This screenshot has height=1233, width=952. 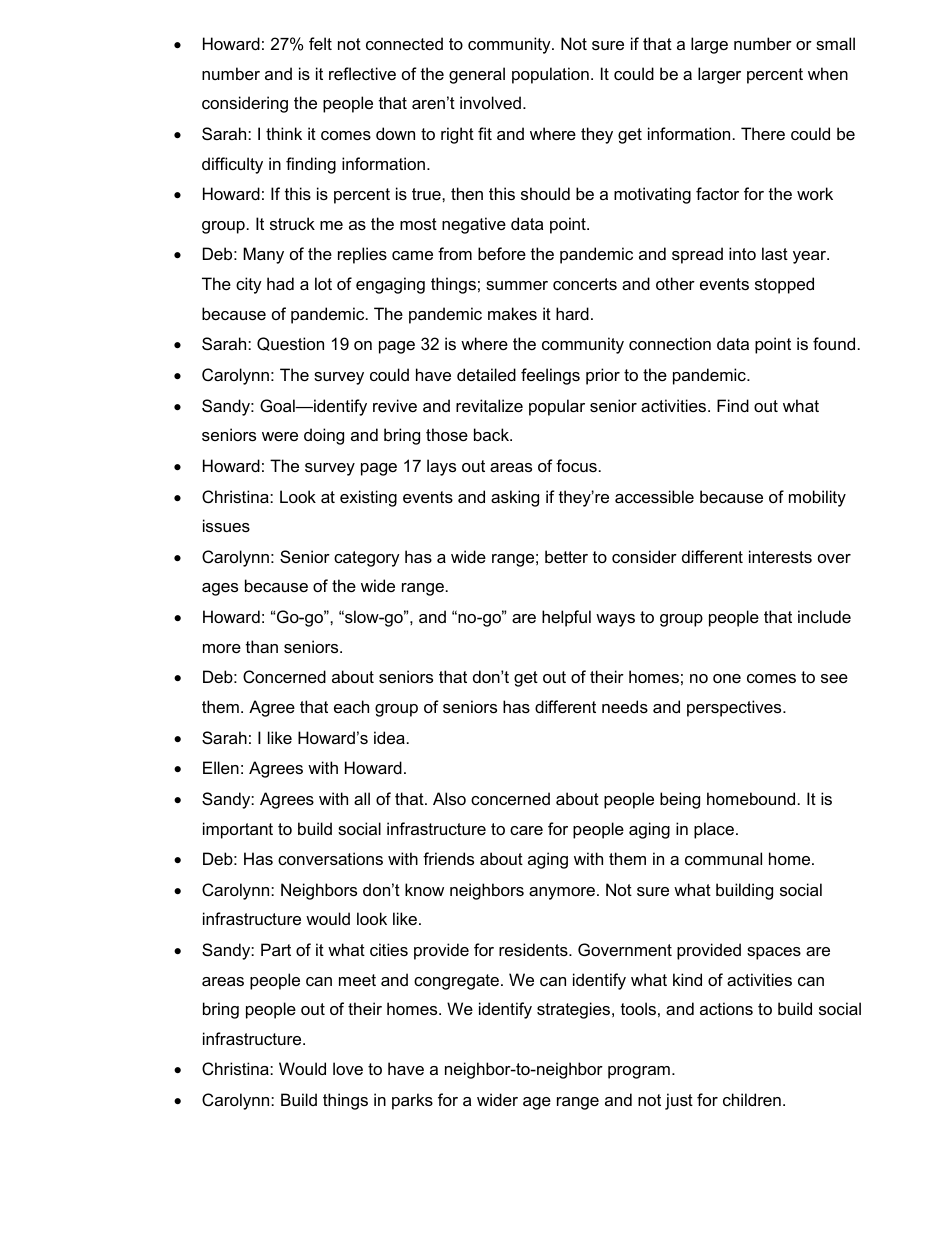 What do you see at coordinates (367, 559) in the screenshot?
I see `category` at bounding box center [367, 559].
